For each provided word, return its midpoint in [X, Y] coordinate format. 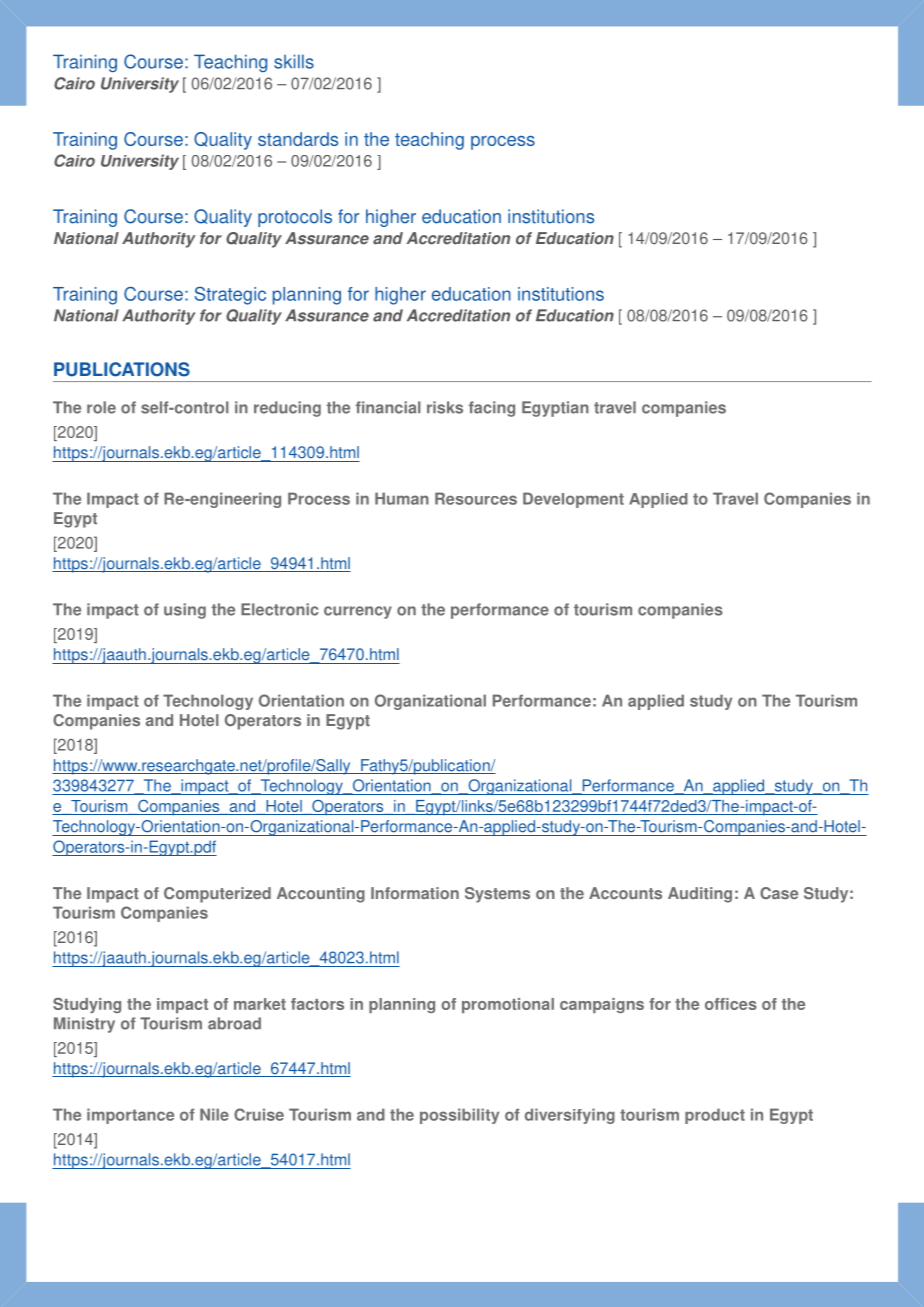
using [185, 611]
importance [130, 1116]
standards [298, 139]
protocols [295, 218]
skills [294, 61]
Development [573, 500]
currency [358, 612]
